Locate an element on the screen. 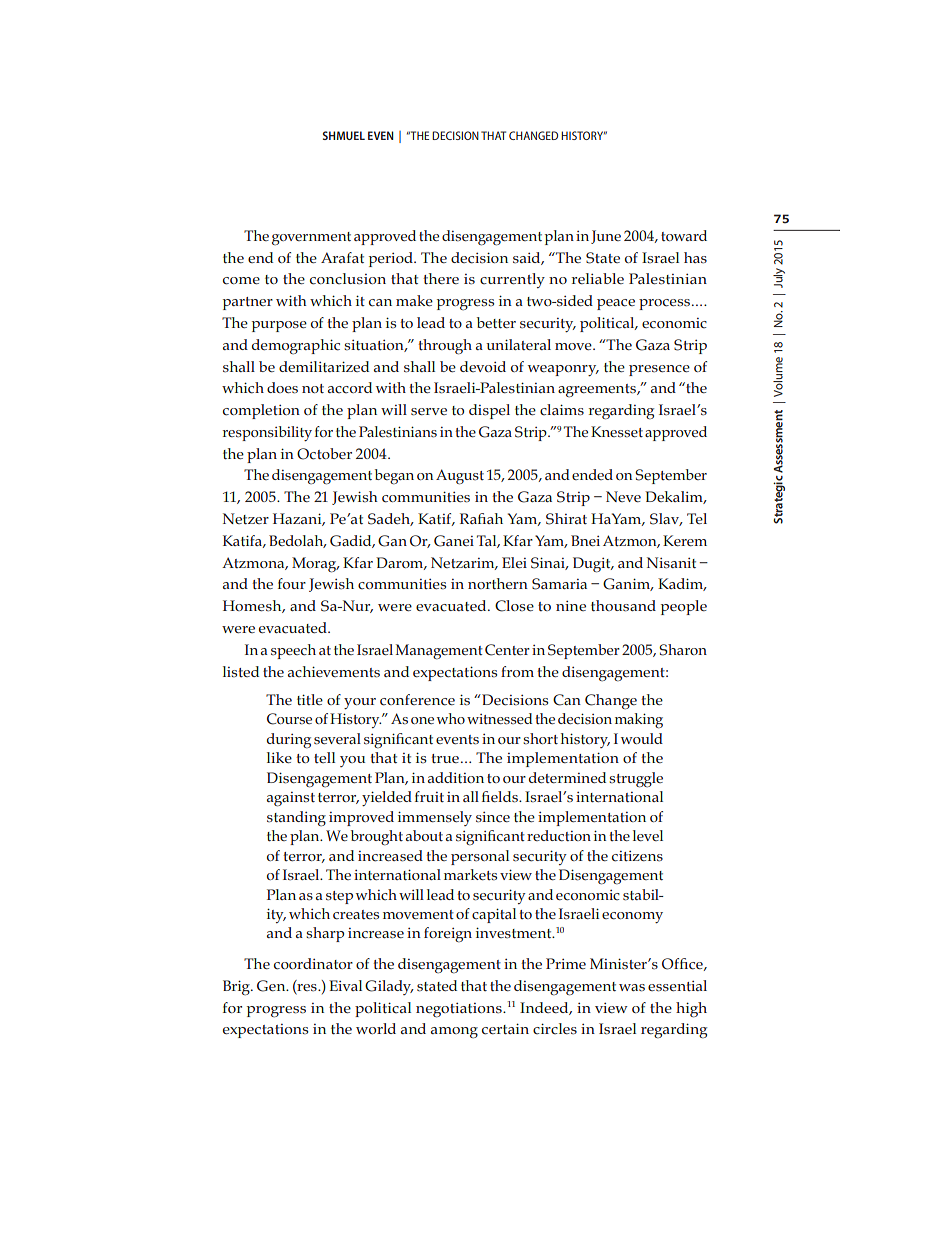 This screenshot has width=952, height=1233. there is located at coordinates (441, 278).
